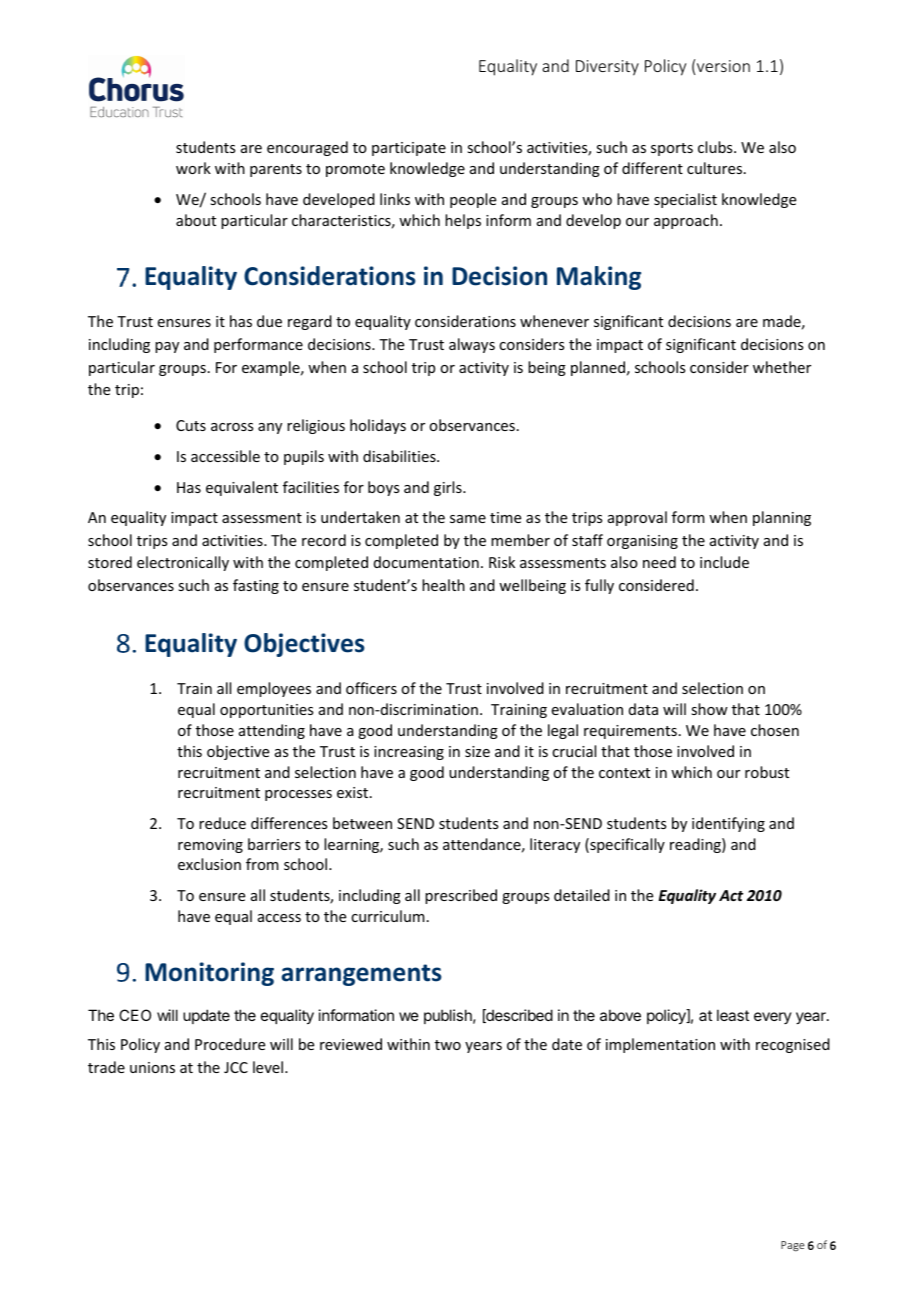 Image resolution: width=924 pixels, height=1308 pixels. I want to click on participate, so click(409, 149).
